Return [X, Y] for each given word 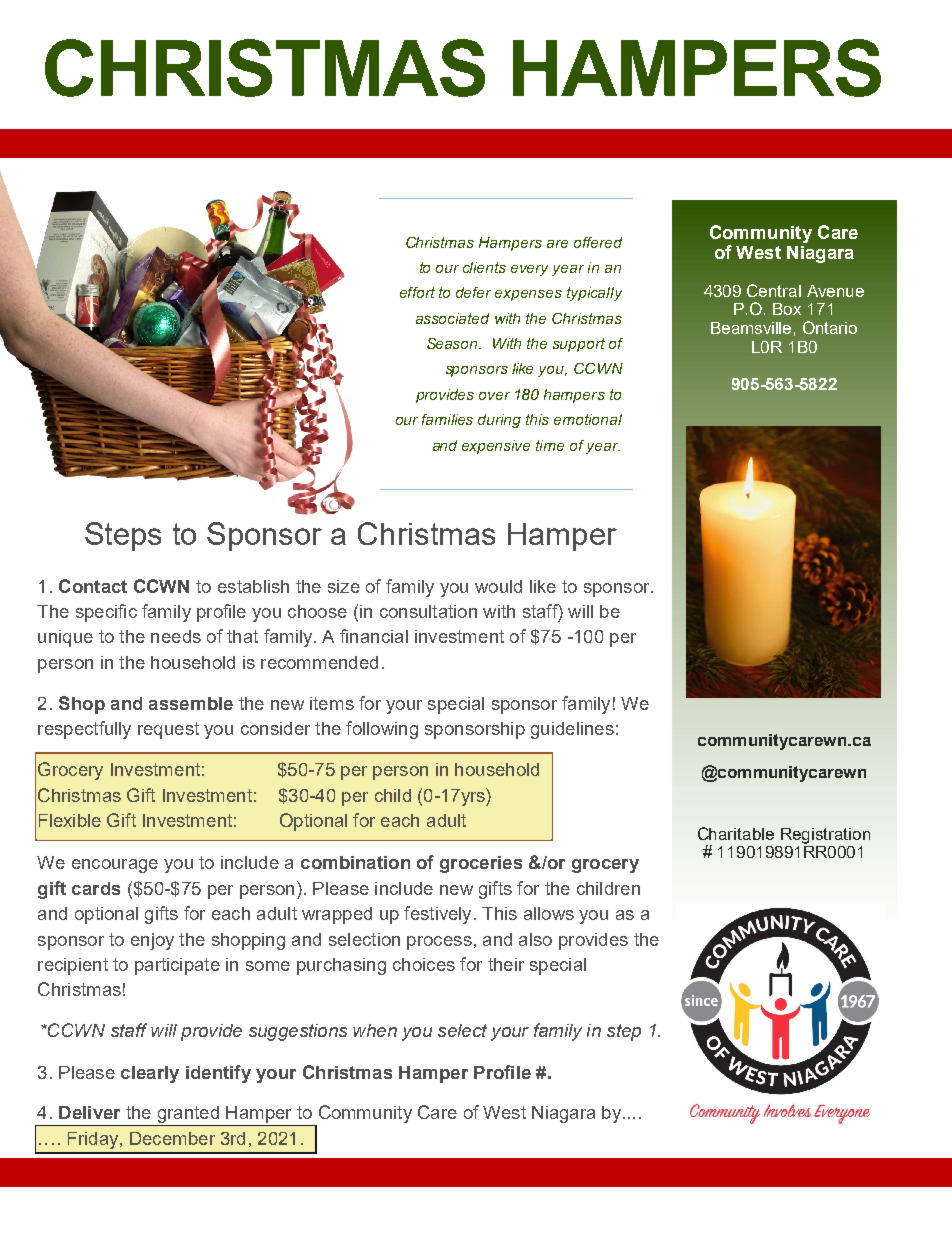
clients [484, 267]
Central [774, 290]
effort [417, 292]
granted [188, 1116]
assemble [191, 703]
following [382, 730]
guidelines [572, 730]
